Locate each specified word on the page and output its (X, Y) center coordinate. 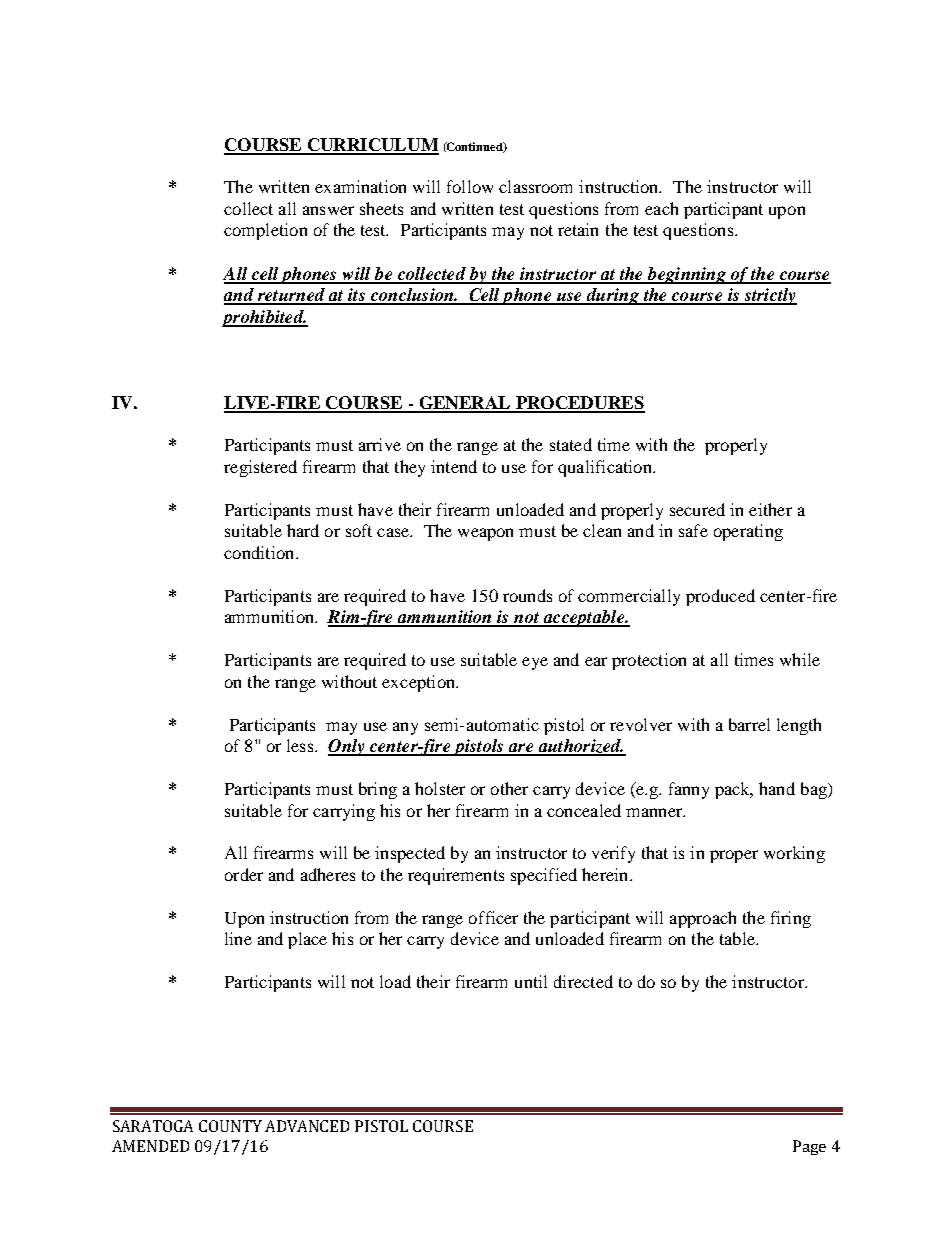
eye (535, 663)
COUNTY (230, 1126)
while (800, 659)
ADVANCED (307, 1126)
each (661, 208)
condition (260, 552)
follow (470, 186)
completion (265, 231)
